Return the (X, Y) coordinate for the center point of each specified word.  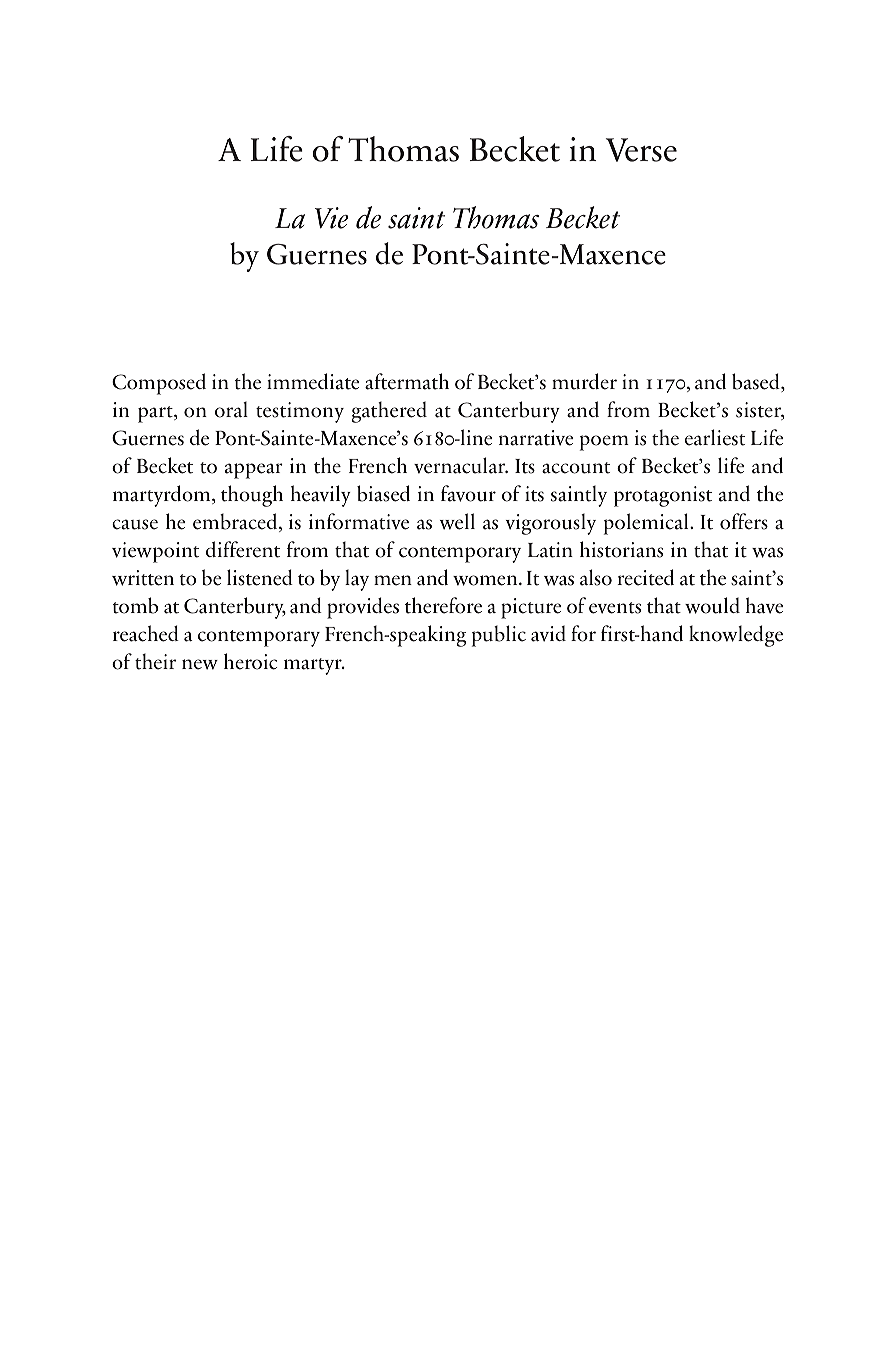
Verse (641, 150)
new (200, 664)
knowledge (736, 636)
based (757, 382)
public (499, 636)
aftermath (407, 381)
